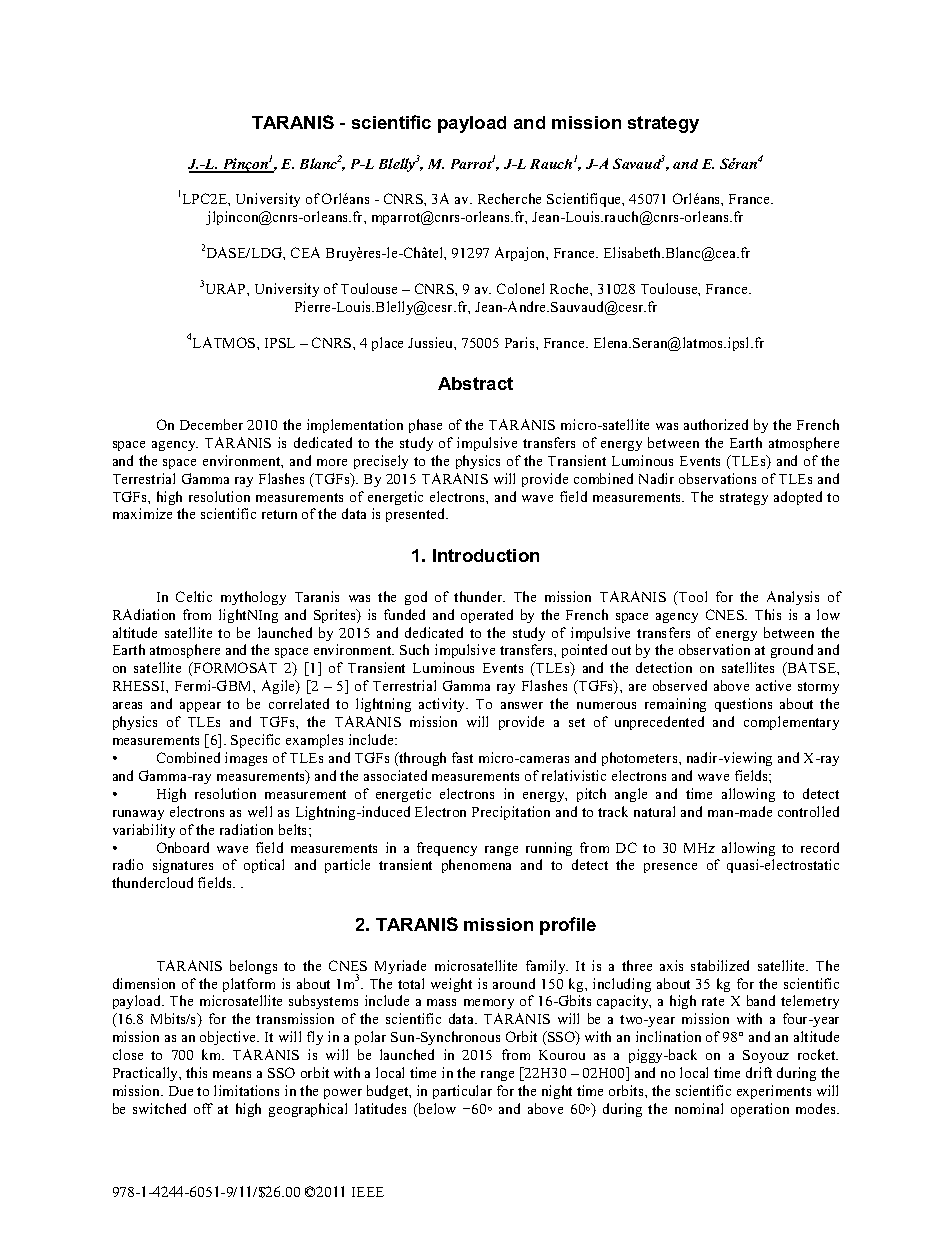  What do you see at coordinates (211, 424) in the image?
I see `December` at bounding box center [211, 424].
